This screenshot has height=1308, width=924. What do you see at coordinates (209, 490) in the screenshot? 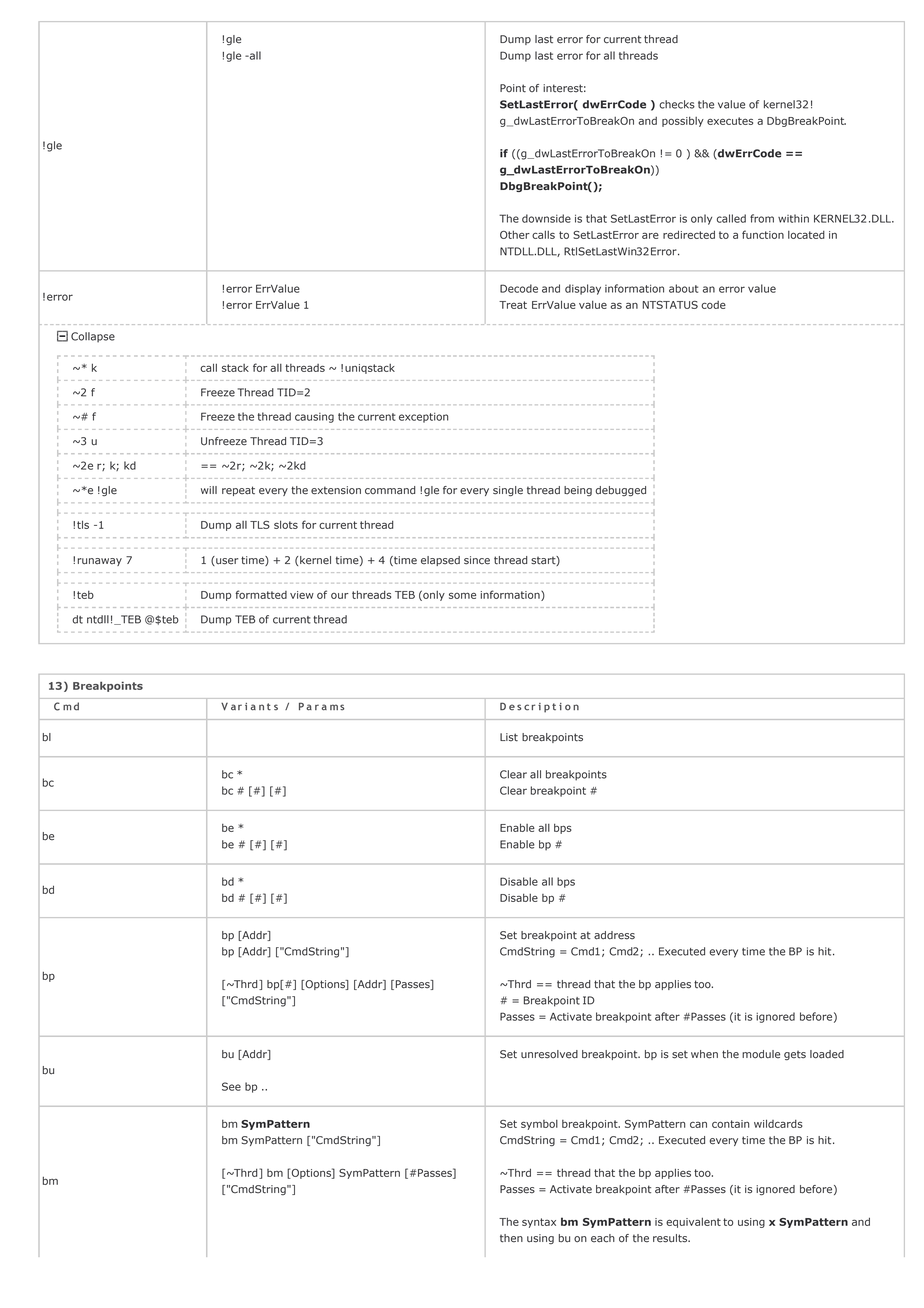
I see `will` at bounding box center [209, 490].
